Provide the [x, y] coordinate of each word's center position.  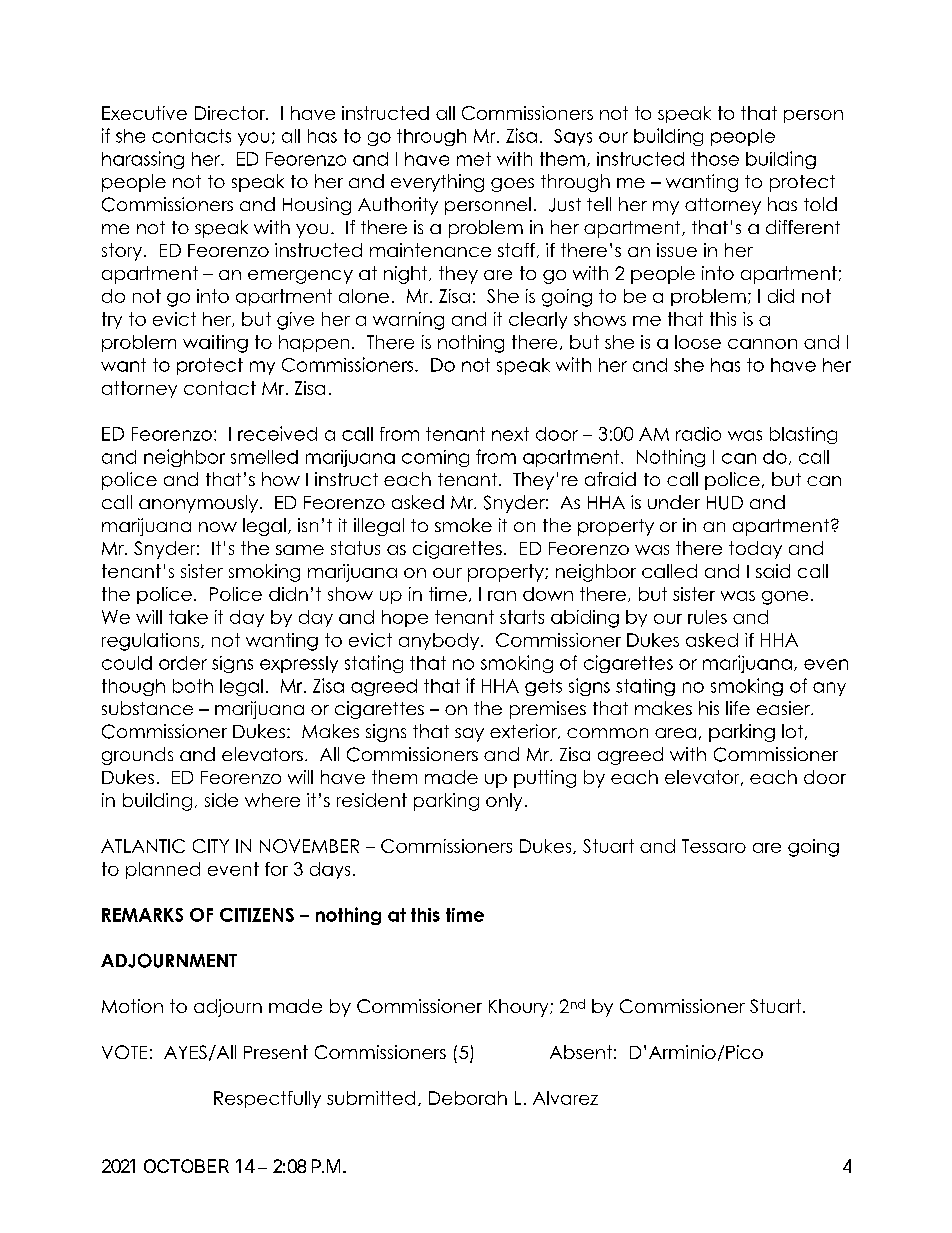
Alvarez [565, 1098]
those [715, 159]
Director [231, 113]
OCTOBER [186, 1166]
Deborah [468, 1098]
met [474, 159]
